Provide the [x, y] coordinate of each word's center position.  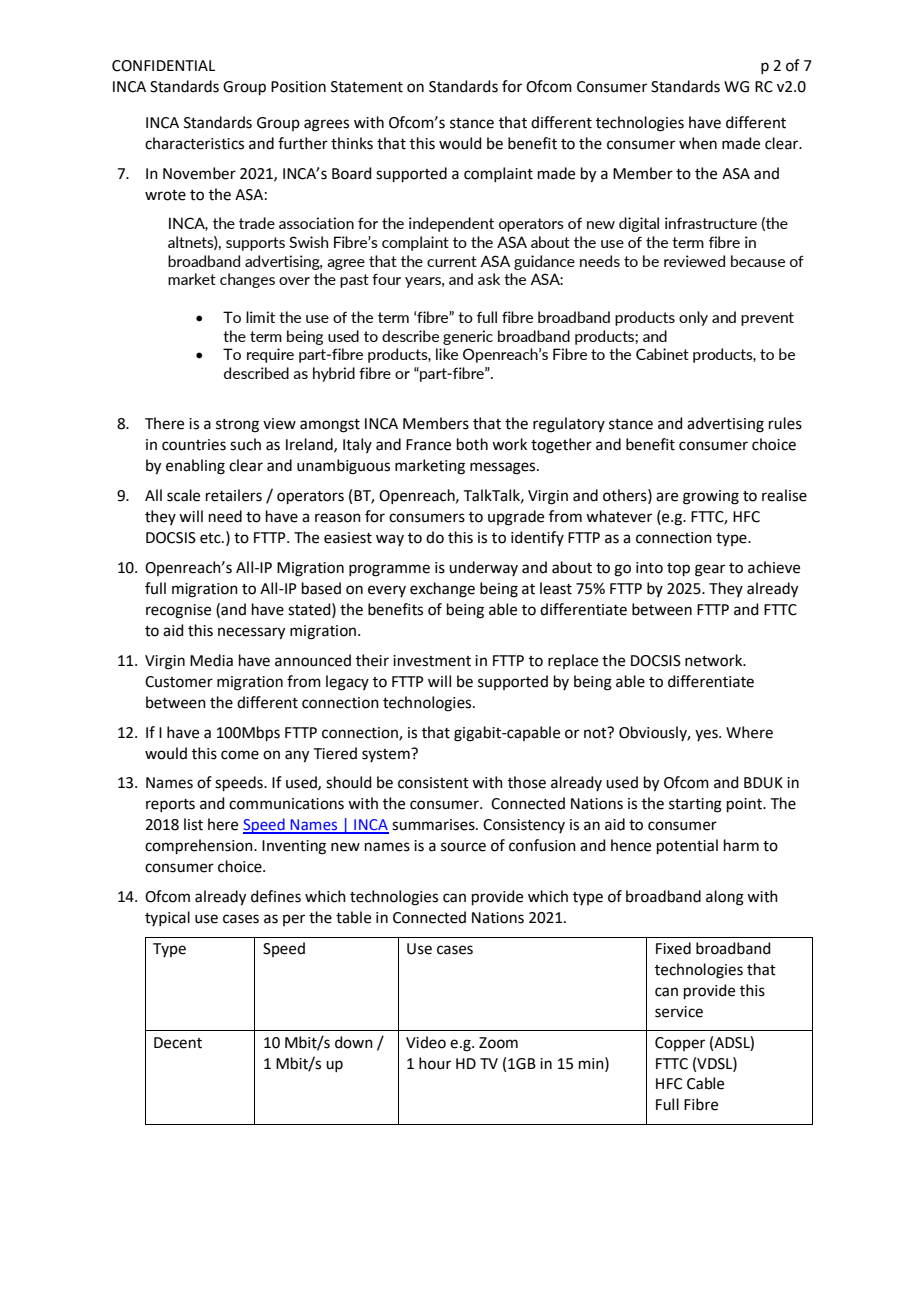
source [463, 847]
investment [432, 661]
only [693, 318]
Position [298, 87]
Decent [178, 1043]
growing [711, 497]
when [698, 143]
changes [247, 280]
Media [211, 660]
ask [489, 279]
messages [504, 468]
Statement [367, 87]
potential [687, 846]
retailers [234, 495]
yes [707, 735]
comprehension [200, 846]
